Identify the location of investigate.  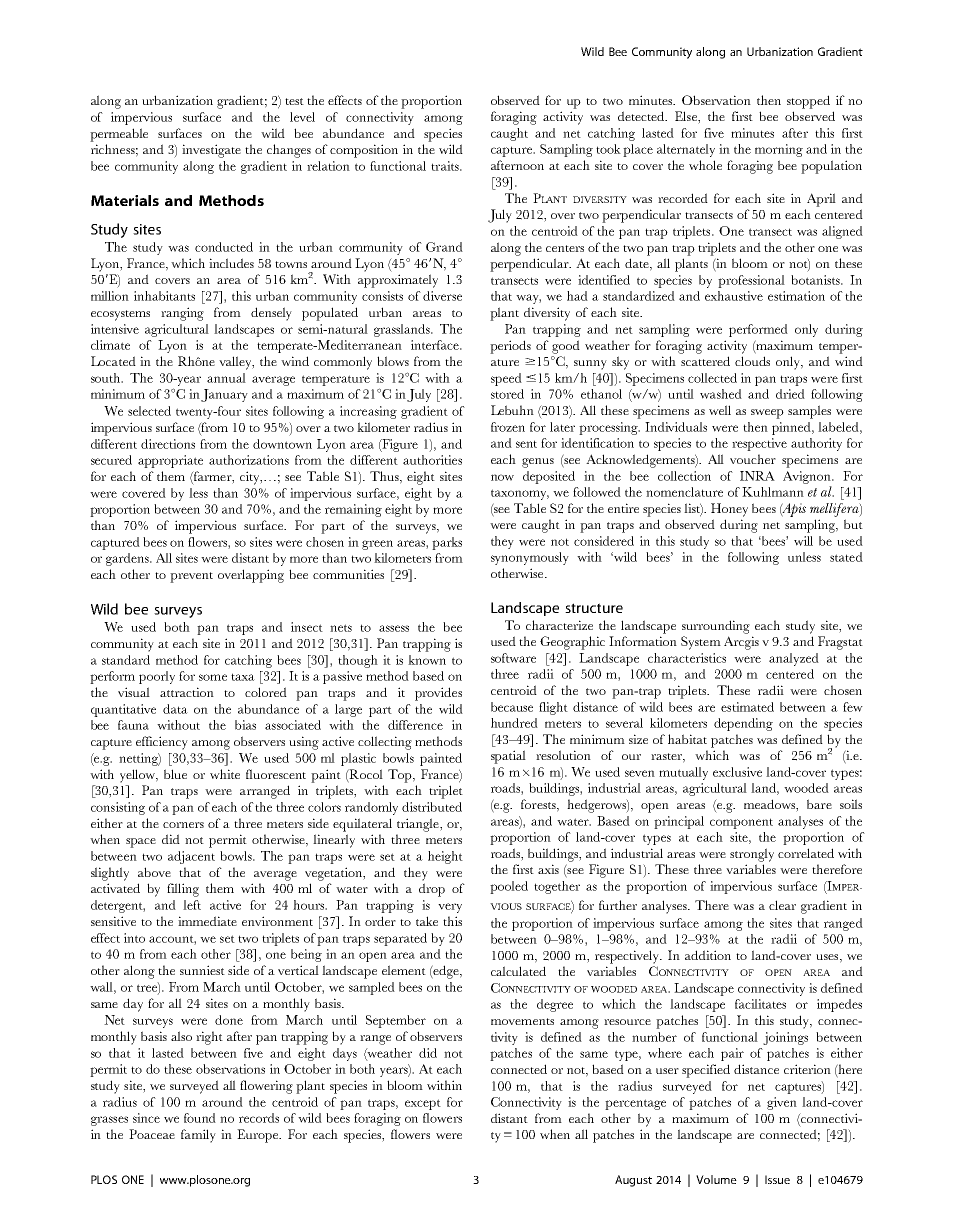
(211, 151).
